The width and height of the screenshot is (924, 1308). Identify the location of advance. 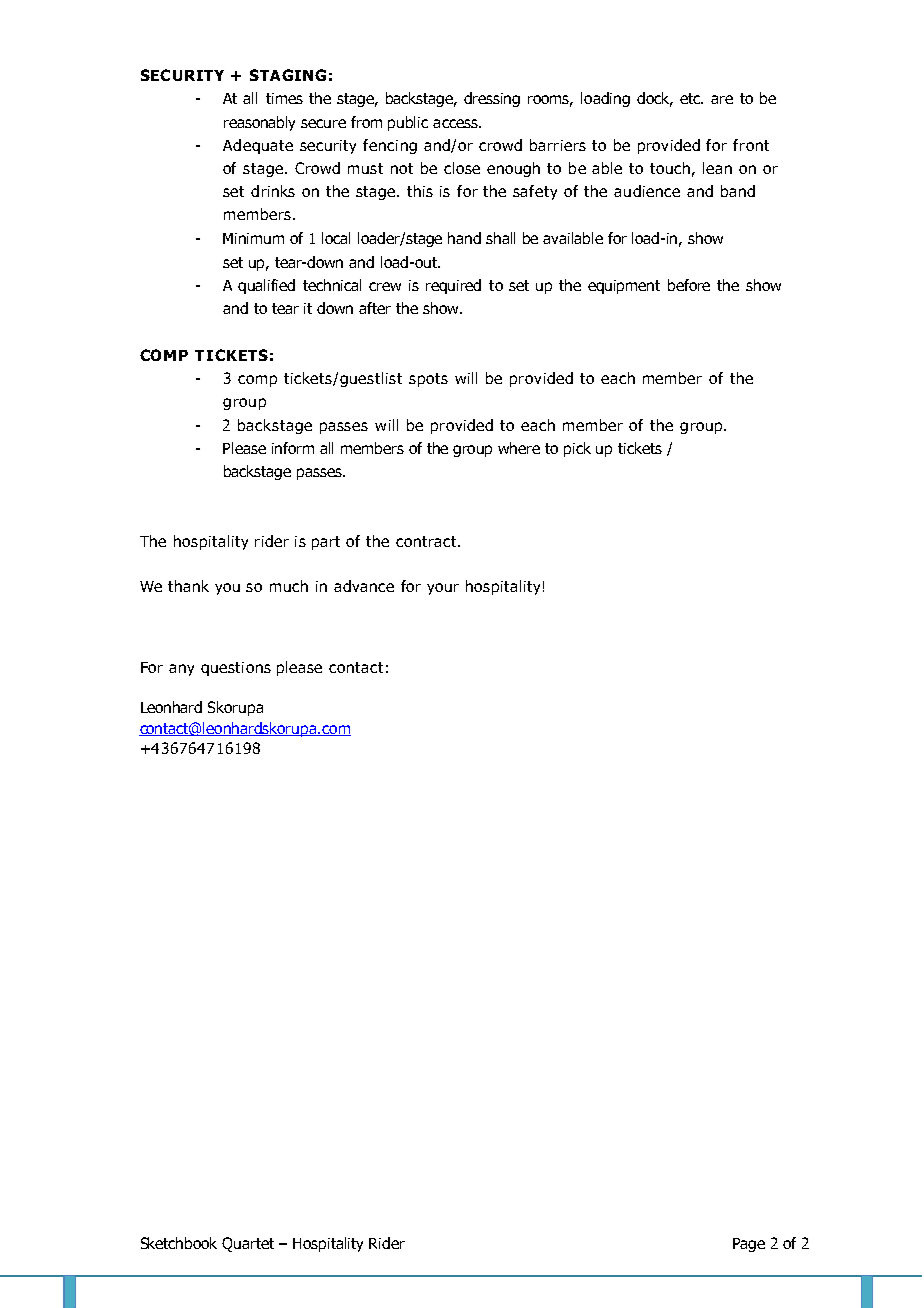
(364, 586).
